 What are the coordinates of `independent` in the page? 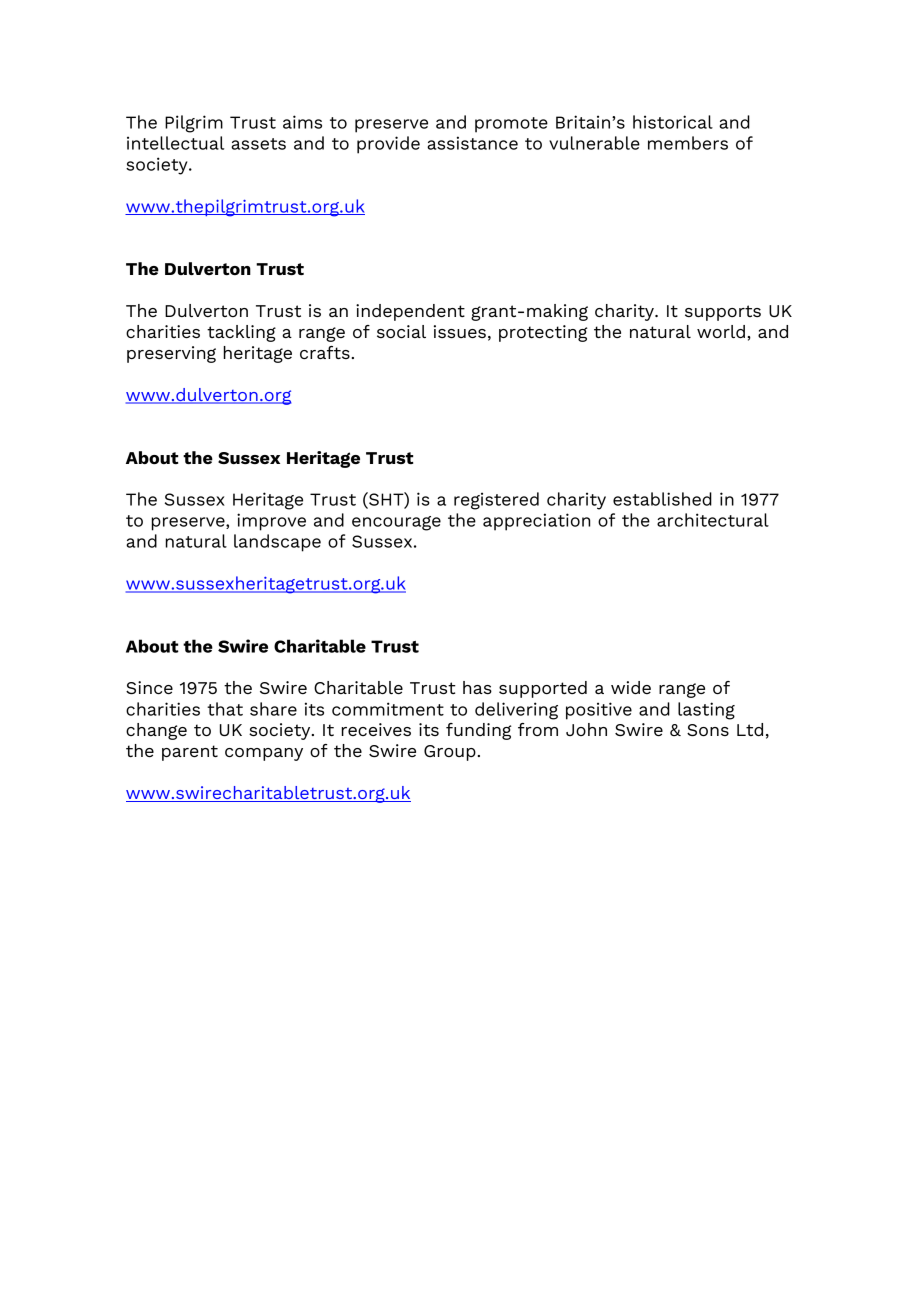 It's located at (410, 312).
